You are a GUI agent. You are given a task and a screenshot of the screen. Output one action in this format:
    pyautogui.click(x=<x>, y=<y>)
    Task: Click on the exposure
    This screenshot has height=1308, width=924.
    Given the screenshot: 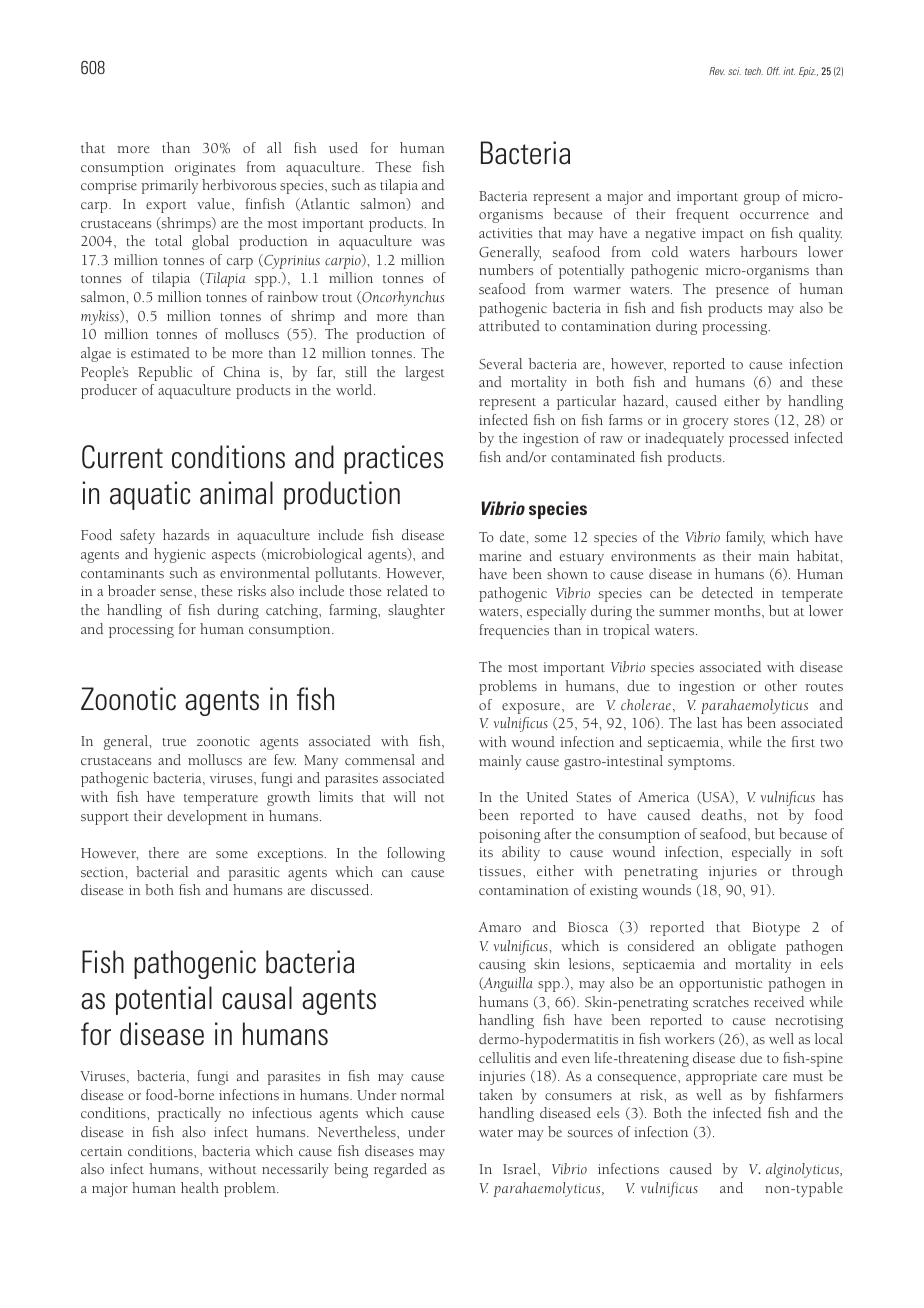 What is the action you would take?
    pyautogui.click(x=532, y=708)
